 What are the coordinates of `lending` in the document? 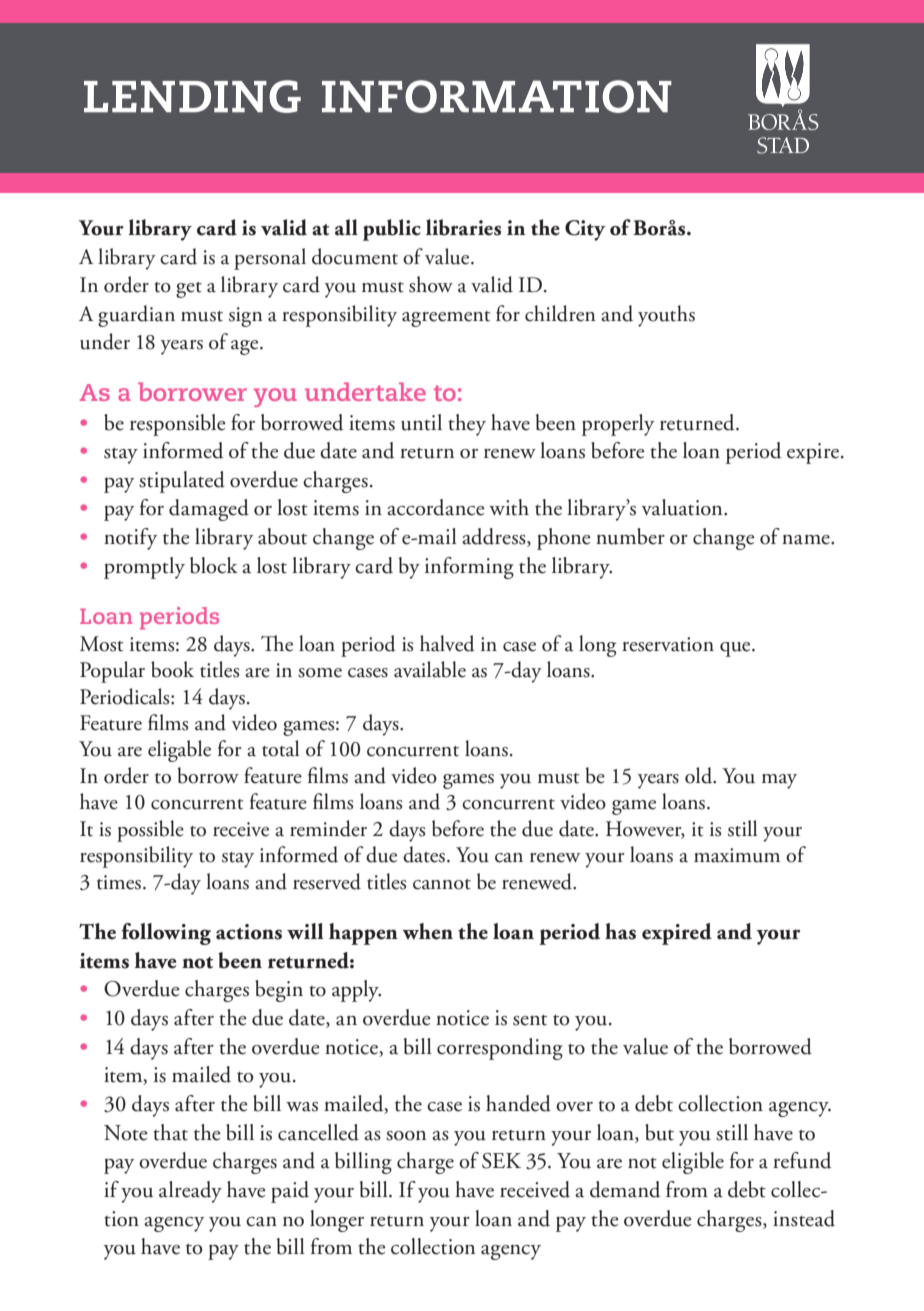 It's located at (192, 96).
